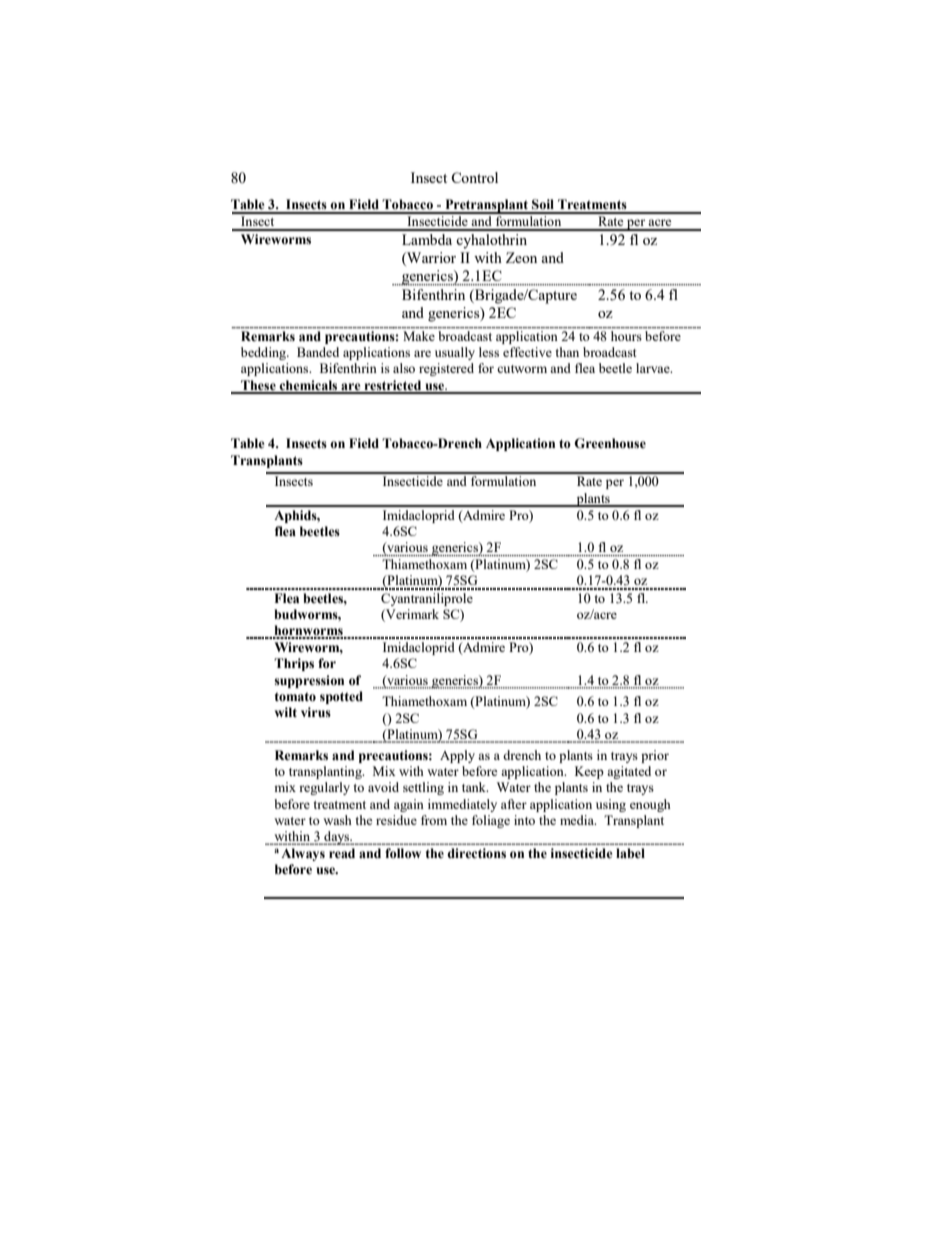 The height and width of the screenshot is (1233, 952). Describe the element at coordinates (427, 239) in the screenshot. I see `Lambda` at that location.
